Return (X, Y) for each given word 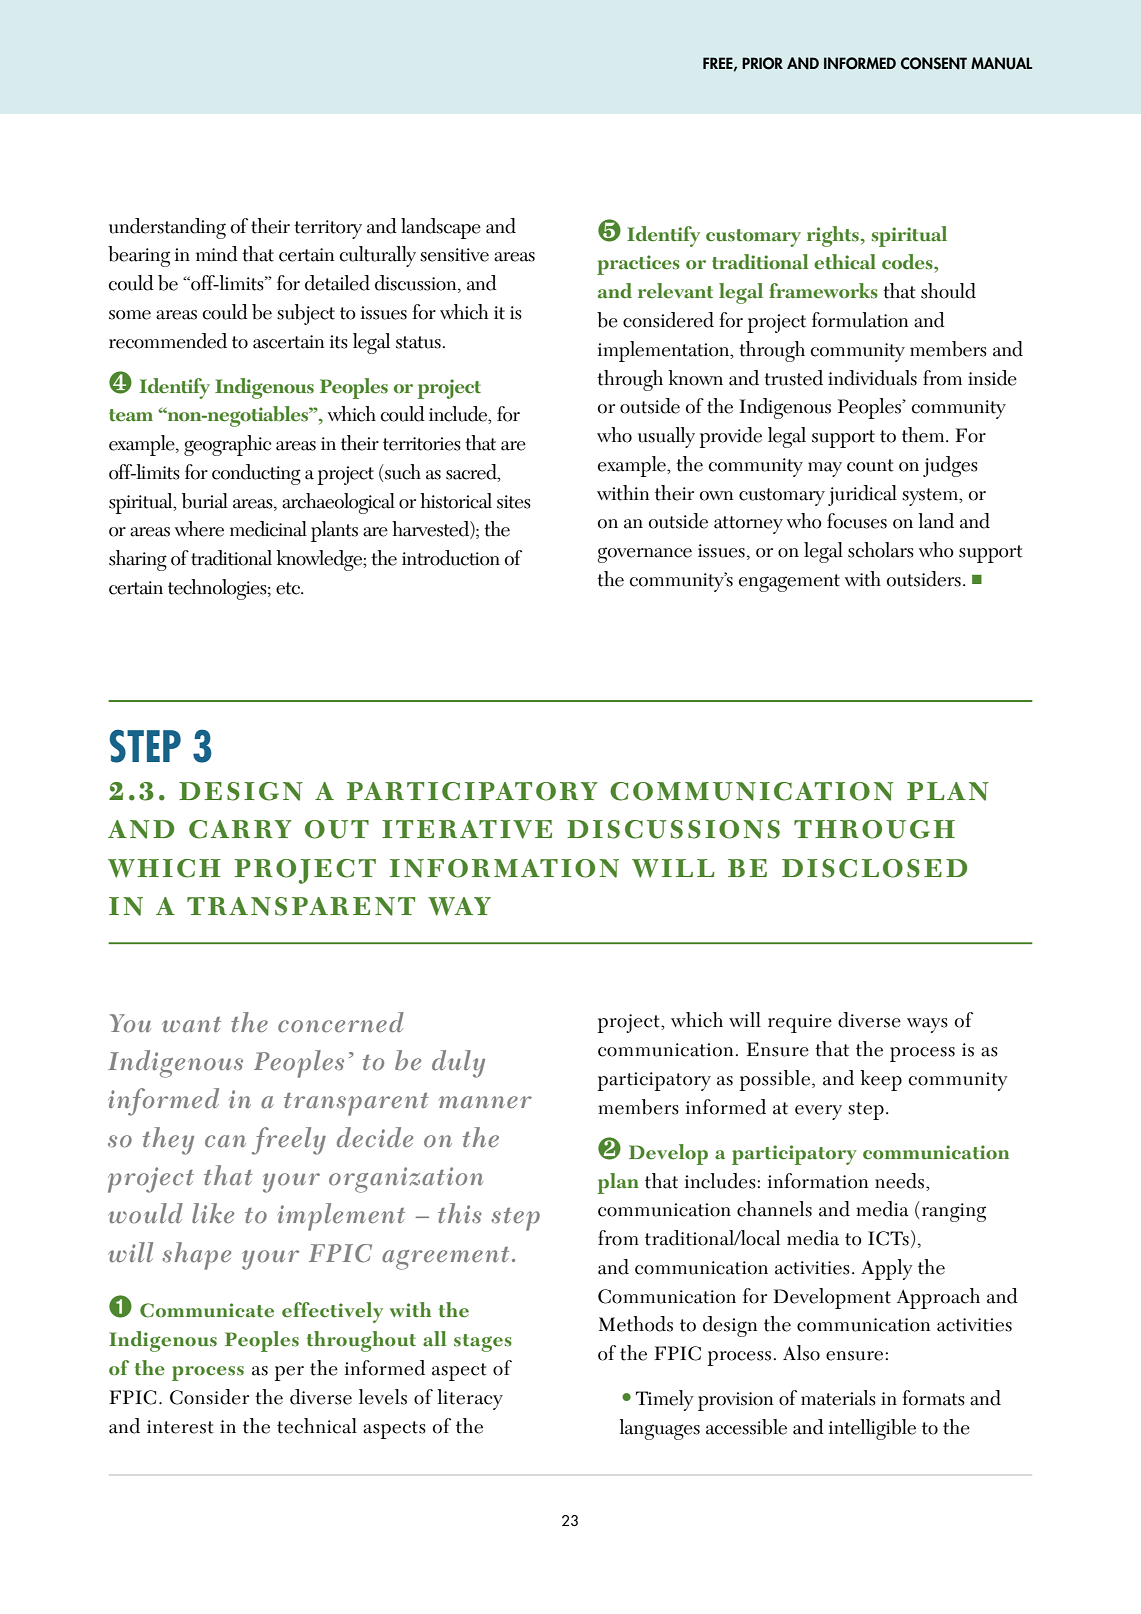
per (289, 1373)
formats (933, 1398)
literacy (470, 1399)
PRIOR (762, 63)
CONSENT (934, 63)
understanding (167, 228)
